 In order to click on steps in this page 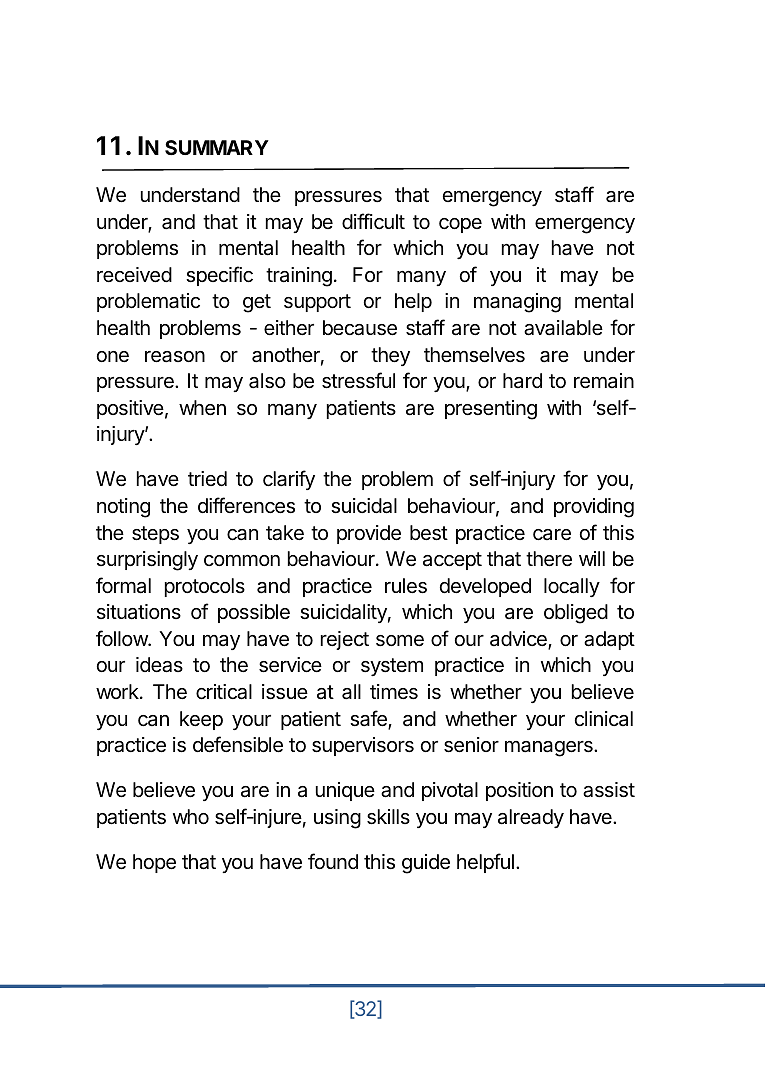, I will do `click(155, 535)`.
